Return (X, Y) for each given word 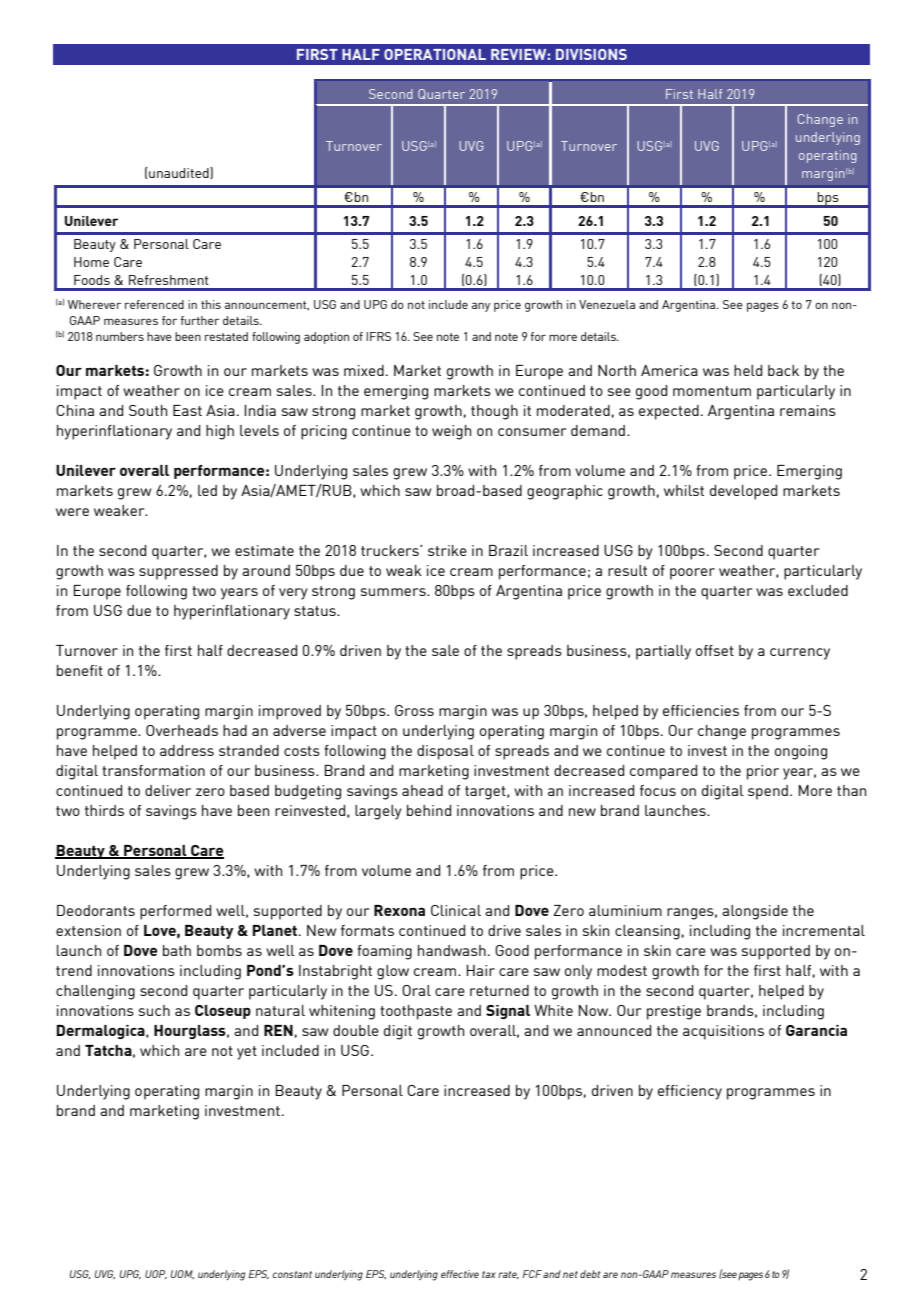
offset (715, 650)
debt (590, 1274)
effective (460, 1274)
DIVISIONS (591, 54)
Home (91, 262)
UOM (182, 1274)
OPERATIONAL (435, 54)
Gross (414, 710)
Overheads (182, 730)
